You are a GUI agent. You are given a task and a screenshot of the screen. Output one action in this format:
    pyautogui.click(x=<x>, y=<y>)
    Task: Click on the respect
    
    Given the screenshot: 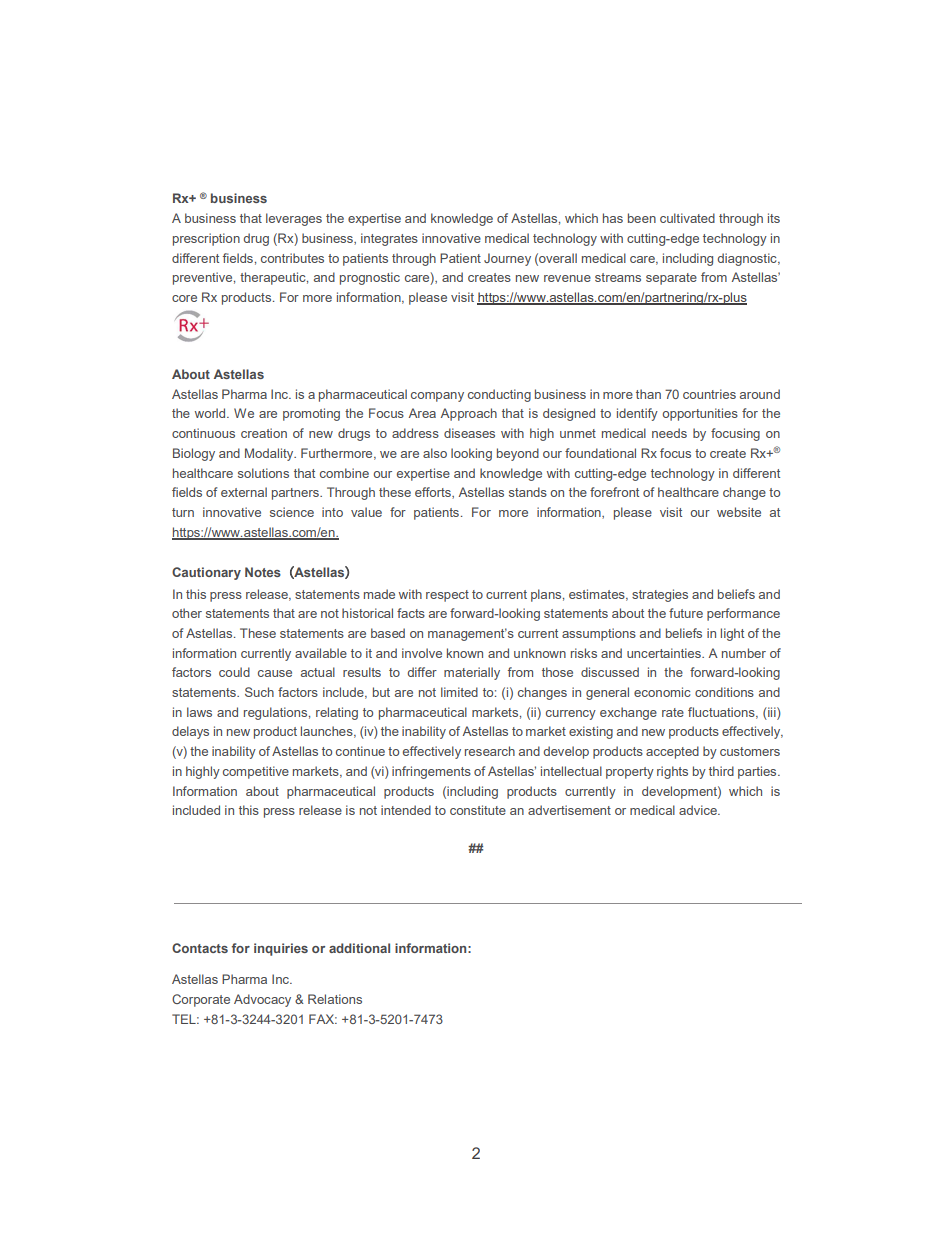 What is the action you would take?
    pyautogui.click(x=447, y=596)
